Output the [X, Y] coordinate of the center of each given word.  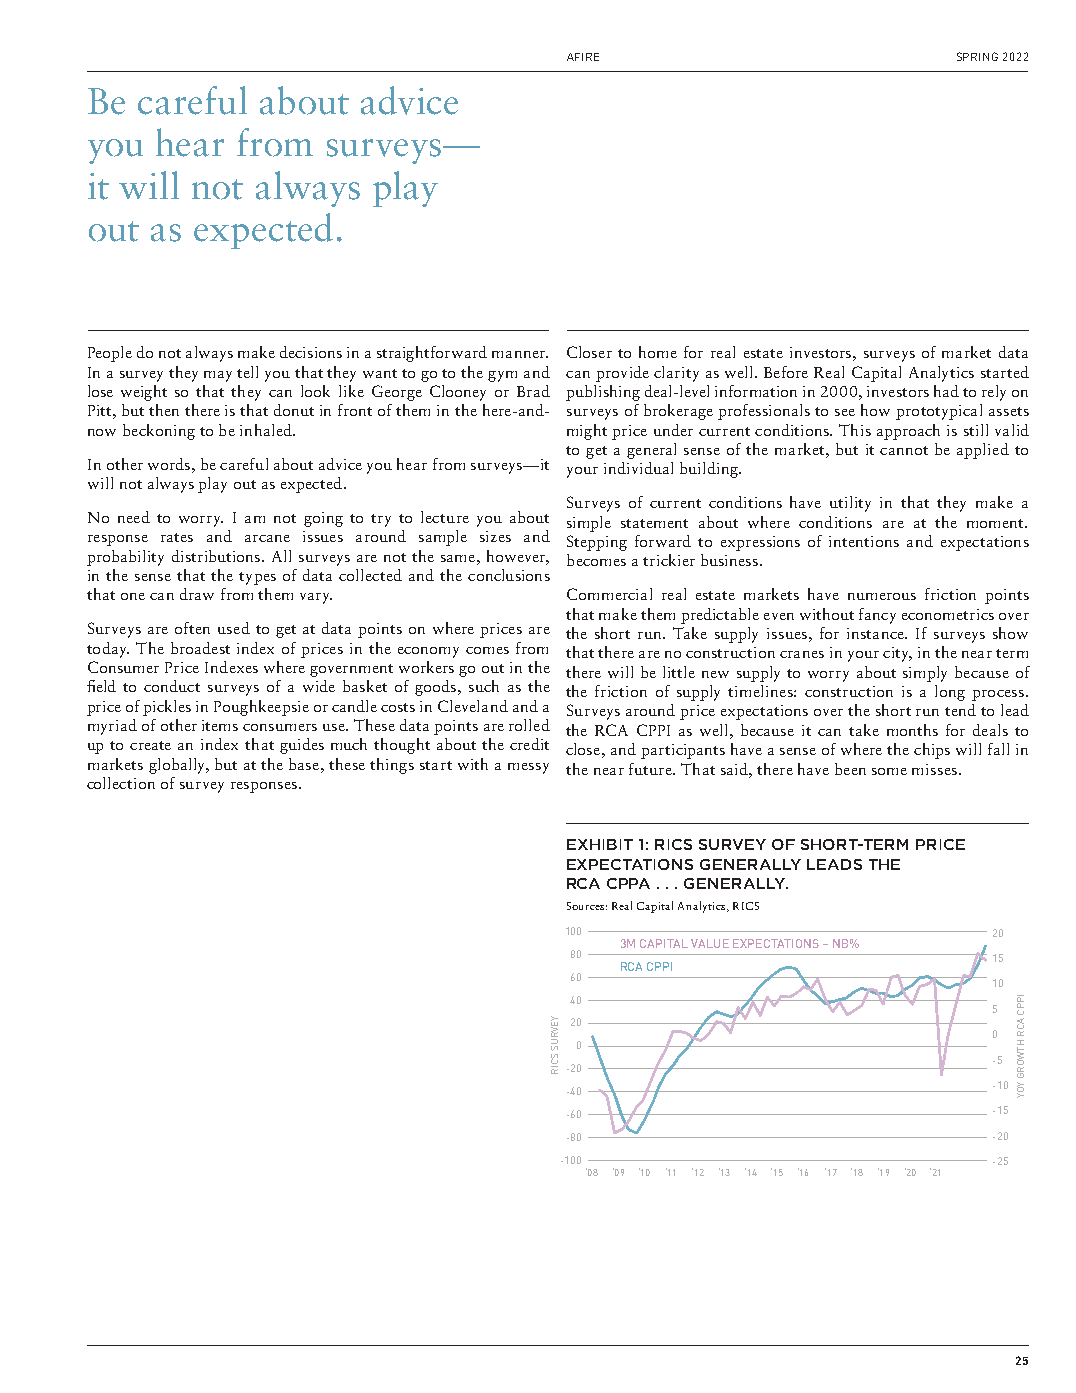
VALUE [710, 943]
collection [121, 783]
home [658, 352]
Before [786, 372]
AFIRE [583, 57]
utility [850, 504]
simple [589, 524]
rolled [529, 725]
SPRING [977, 56]
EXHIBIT [600, 844]
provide [622, 374]
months [912, 730]
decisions [311, 352]
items [220, 725]
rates [177, 537]
